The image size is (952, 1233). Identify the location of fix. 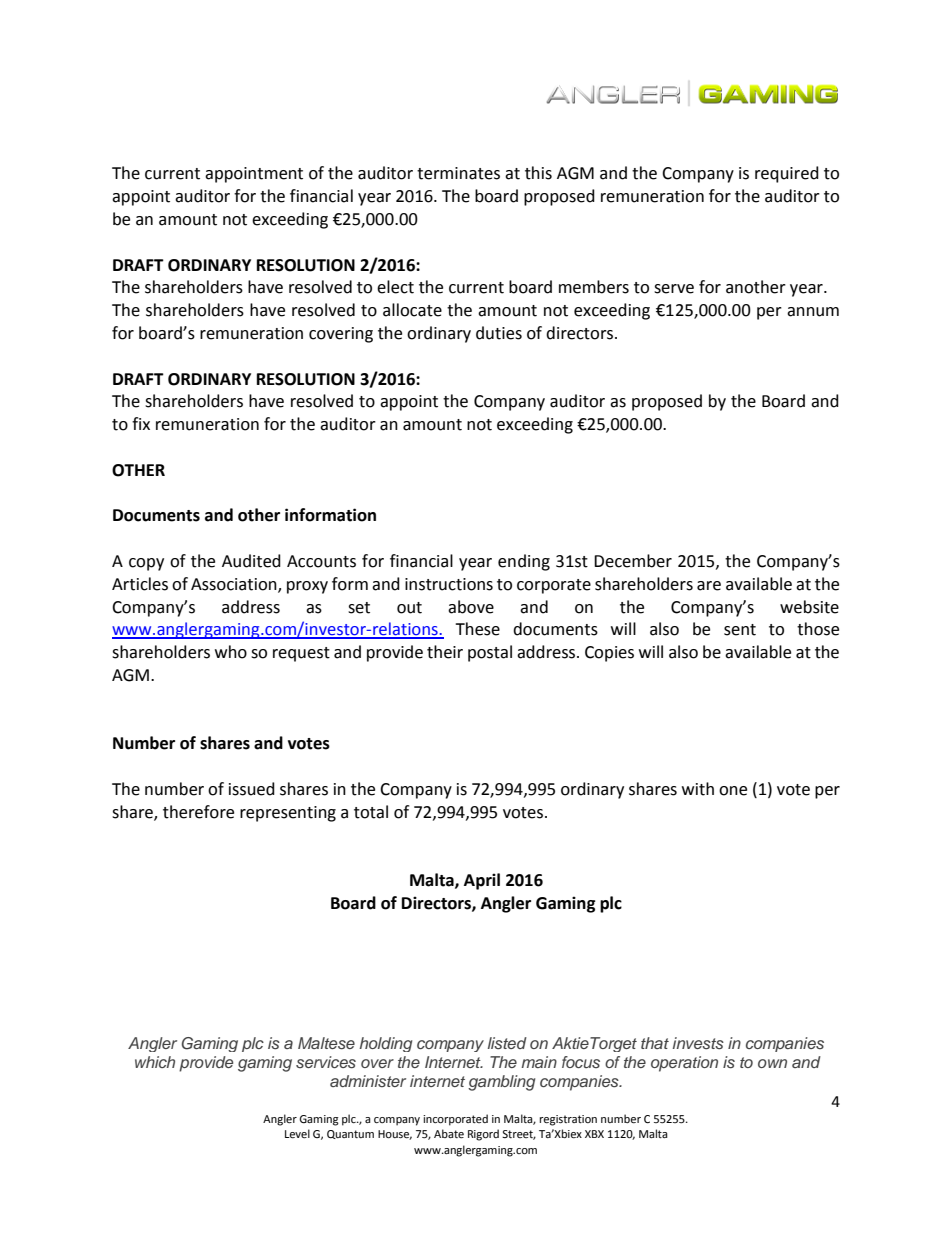
(141, 423).
